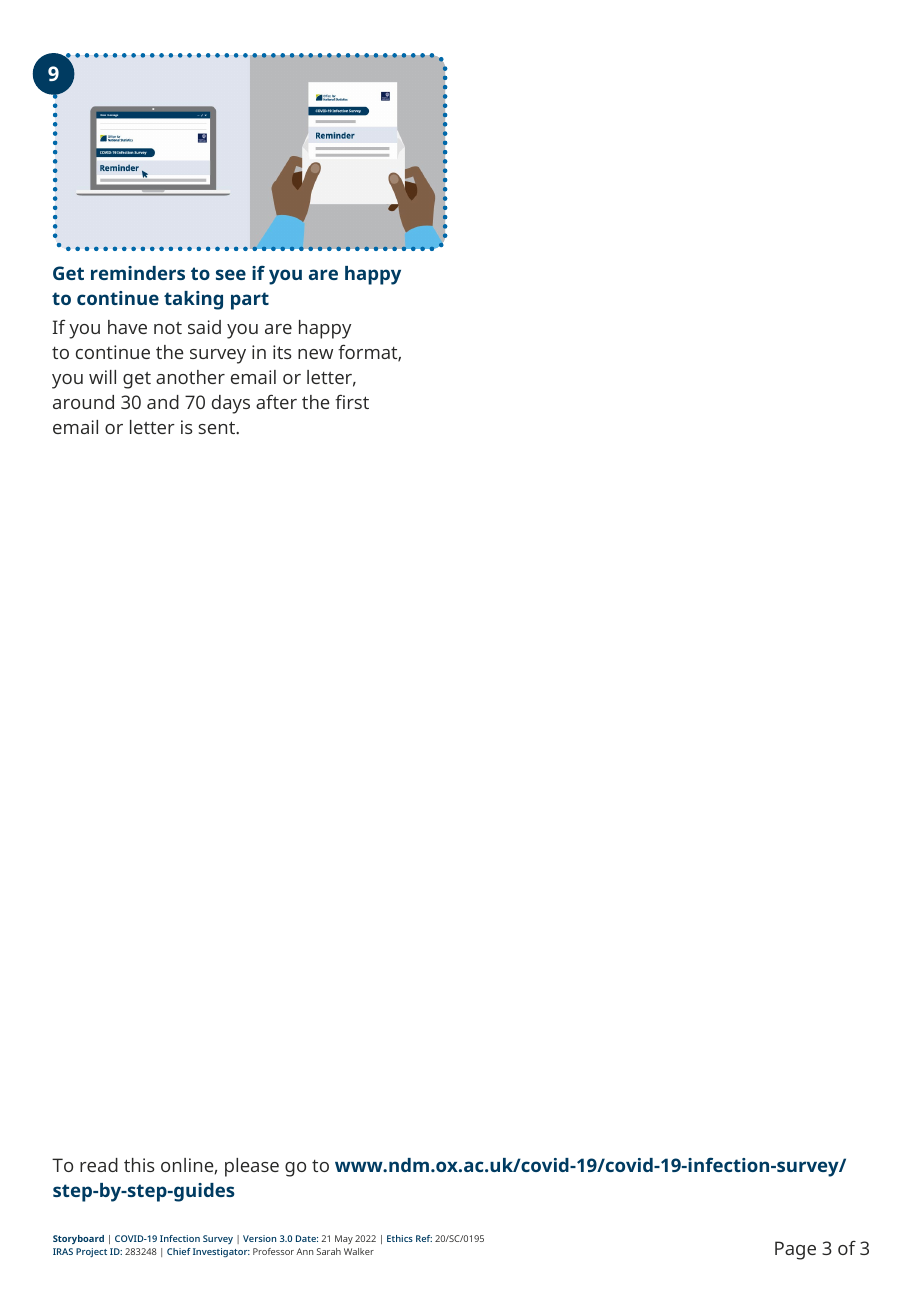 The width and height of the page is (924, 1308). Describe the element at coordinates (99, 1165) in the page. I see `read` at that location.
